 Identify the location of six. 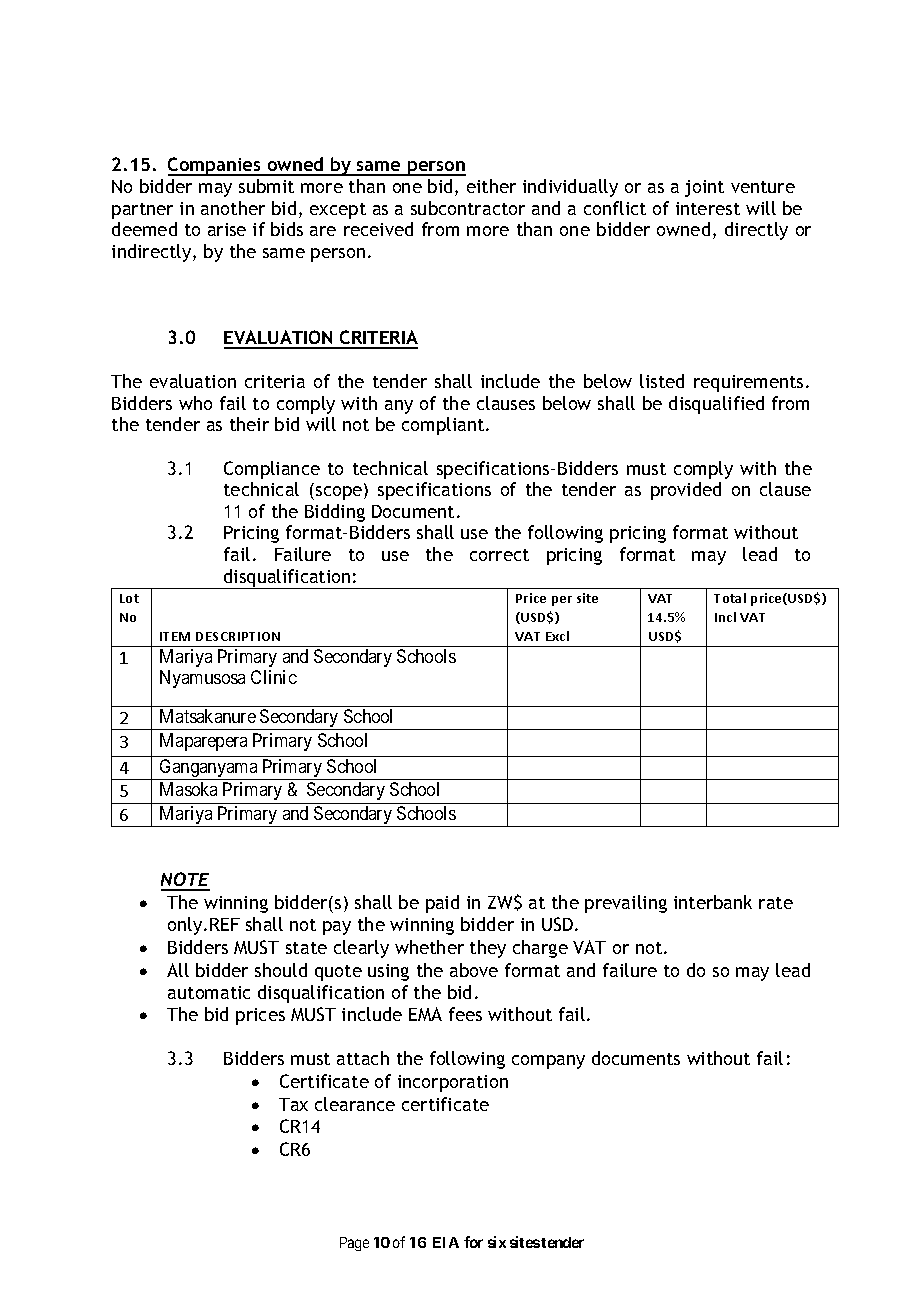
(497, 1242).
